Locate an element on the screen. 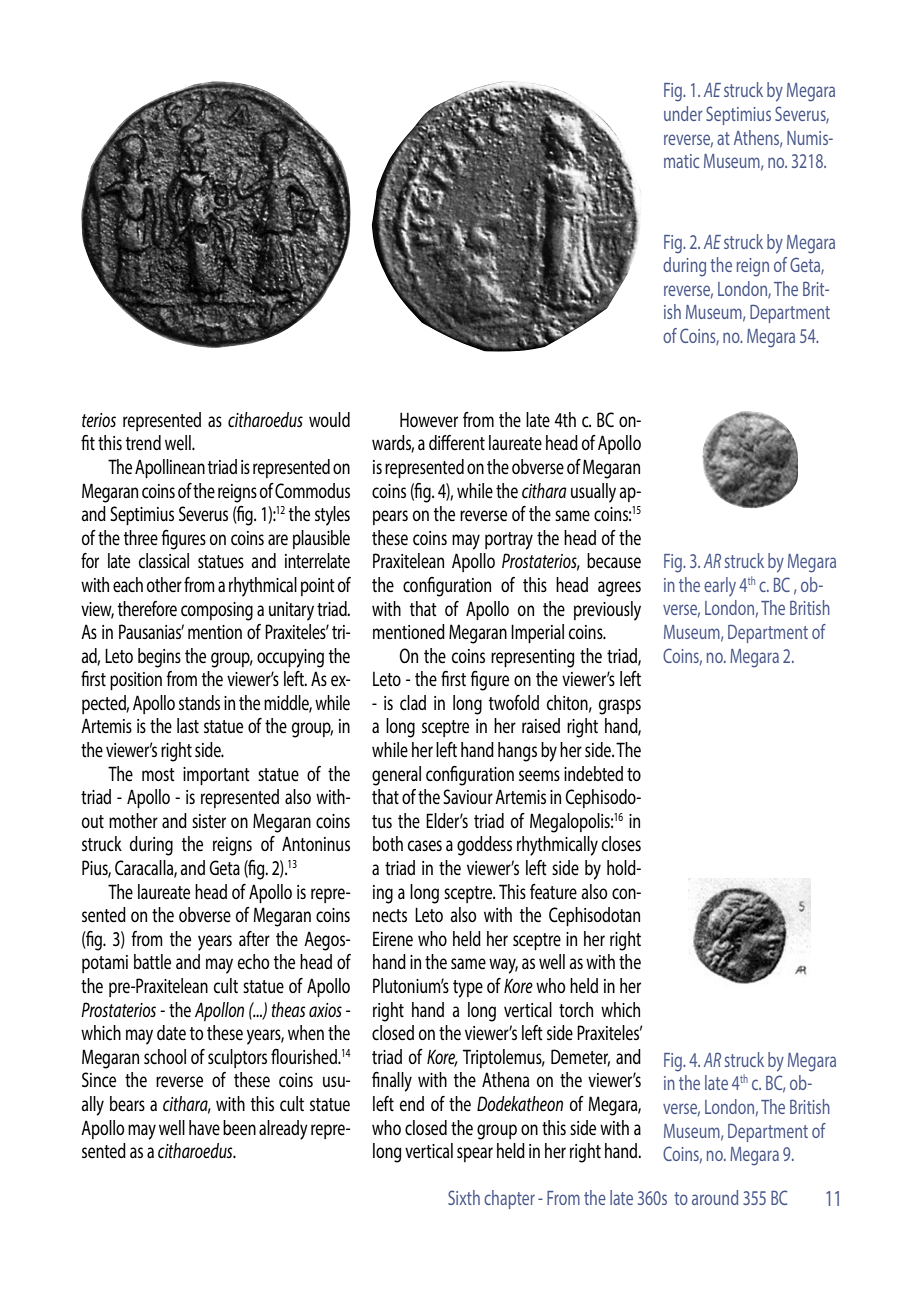 The width and height of the screenshot is (924, 1305). around is located at coordinates (715, 1197).
